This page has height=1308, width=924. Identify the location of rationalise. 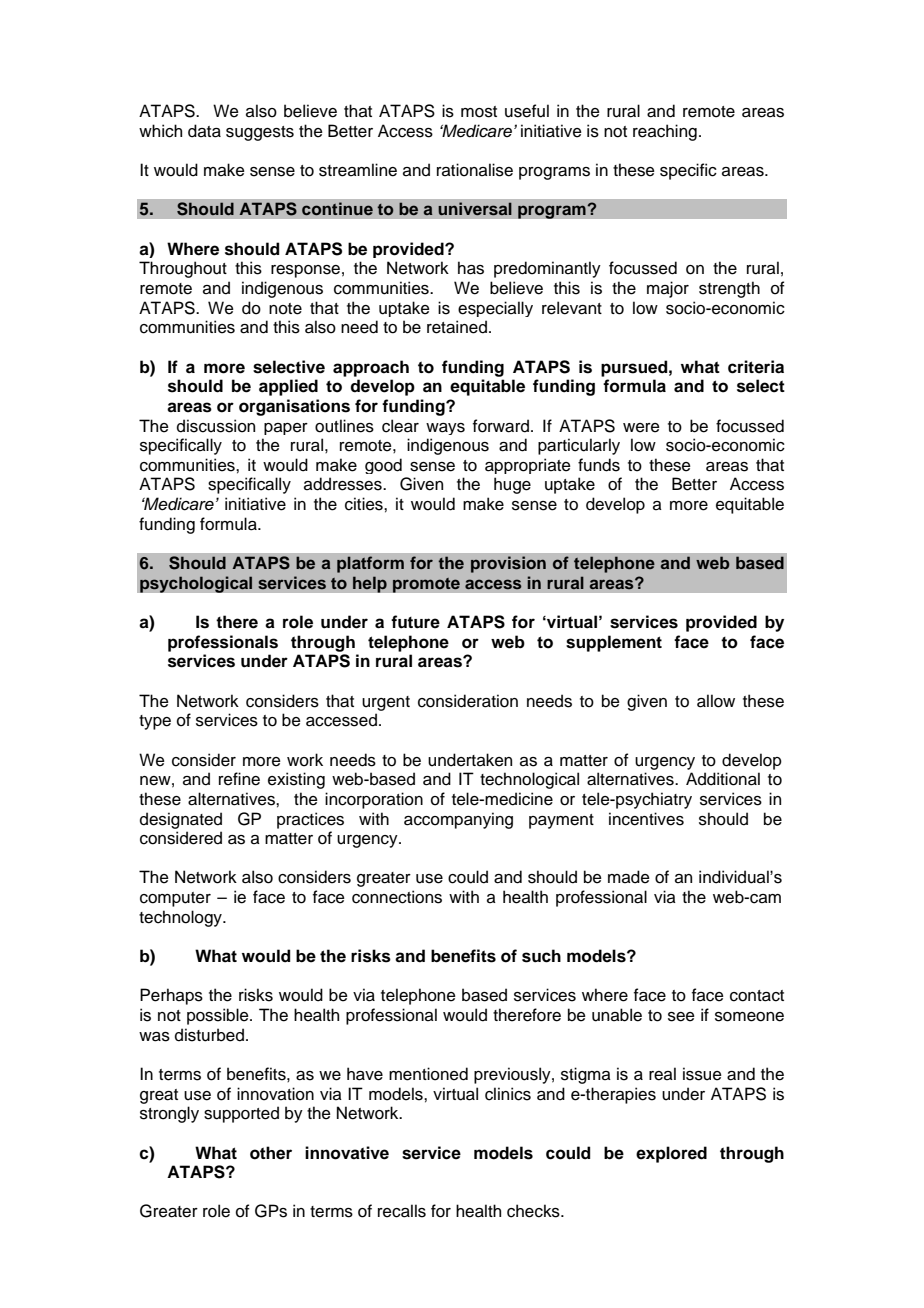
(475, 170).
